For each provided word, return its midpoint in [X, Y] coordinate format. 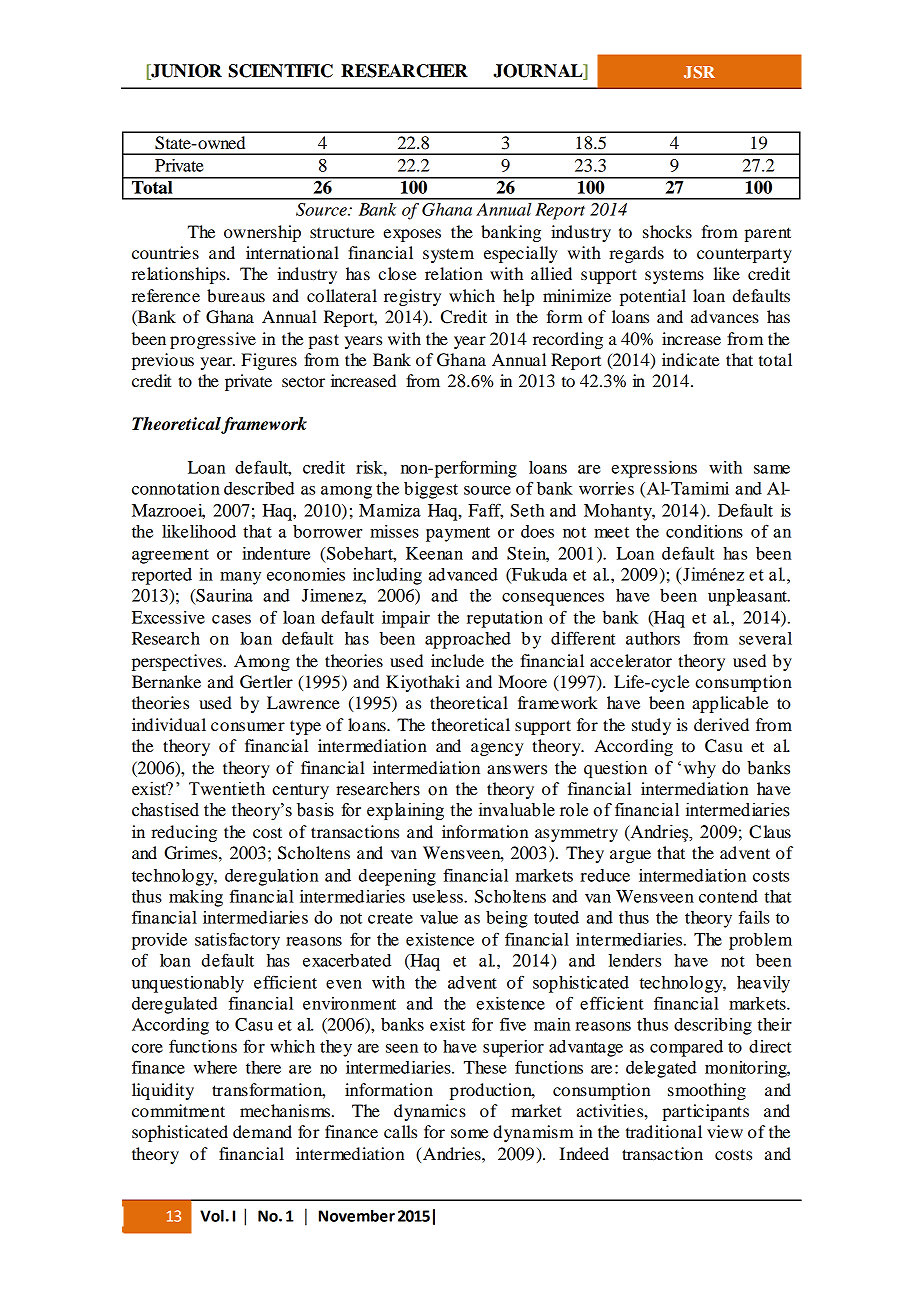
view [725, 1131]
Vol [212, 1215]
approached [468, 640]
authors [653, 638]
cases [231, 619]
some [470, 1133]
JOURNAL [539, 72]
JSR [699, 72]
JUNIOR [185, 72]
